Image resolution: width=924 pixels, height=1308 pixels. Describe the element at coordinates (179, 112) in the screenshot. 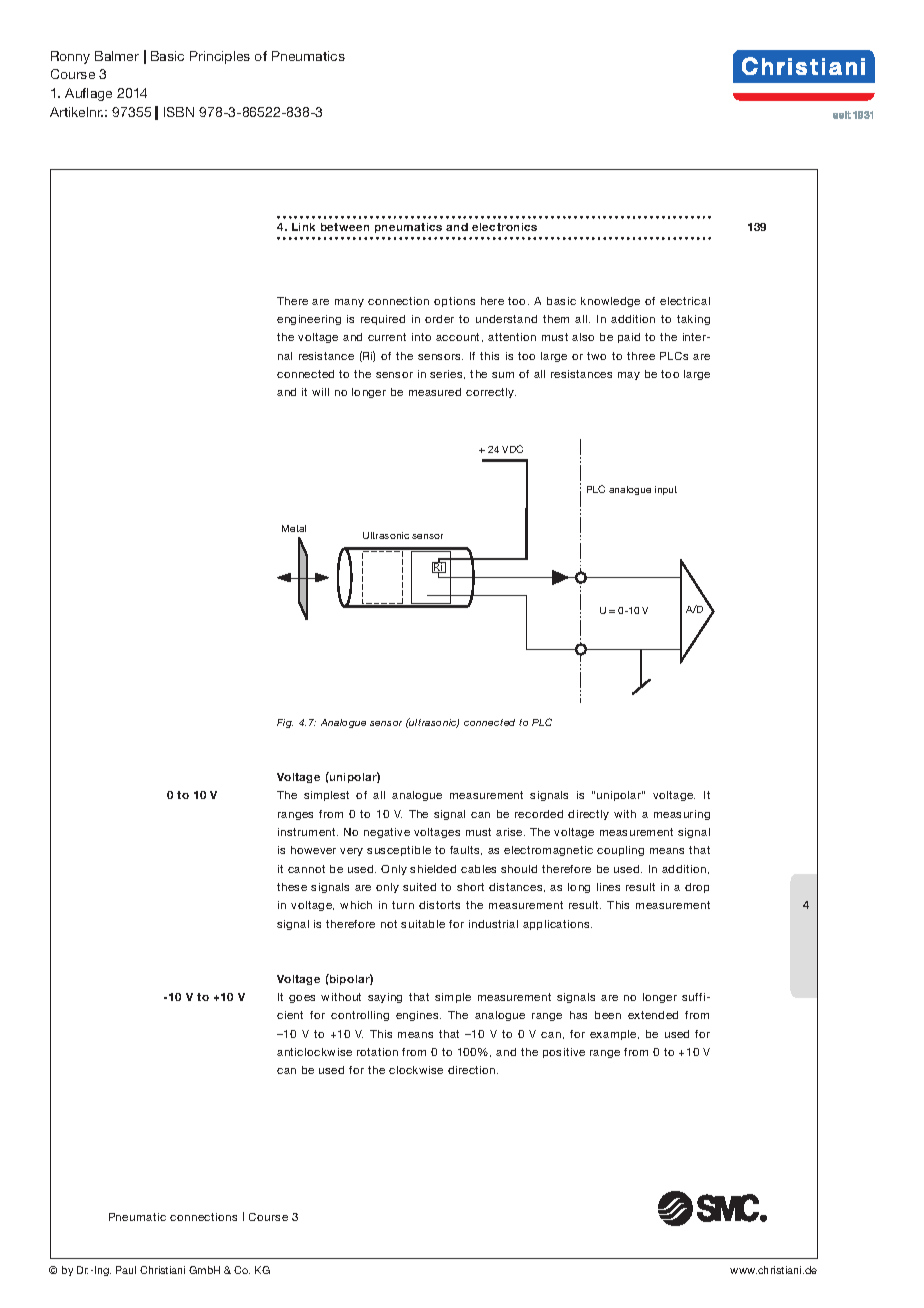

I see `ISBN` at that location.
